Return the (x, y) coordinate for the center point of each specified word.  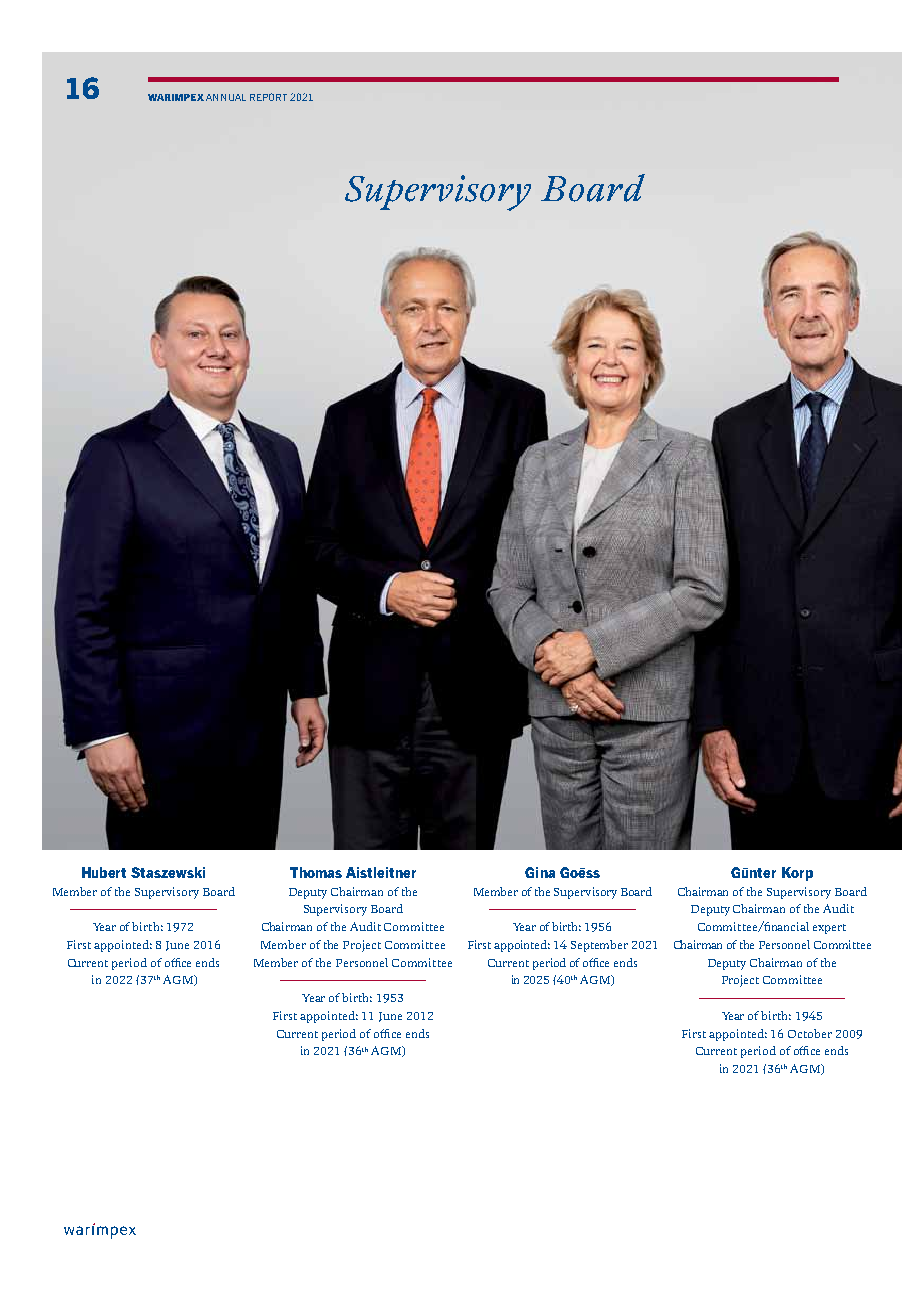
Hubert (104, 872)
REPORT (268, 97)
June (390, 1017)
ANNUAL (226, 97)
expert (829, 929)
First (285, 1015)
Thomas (316, 872)
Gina (540, 872)
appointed (329, 1017)
